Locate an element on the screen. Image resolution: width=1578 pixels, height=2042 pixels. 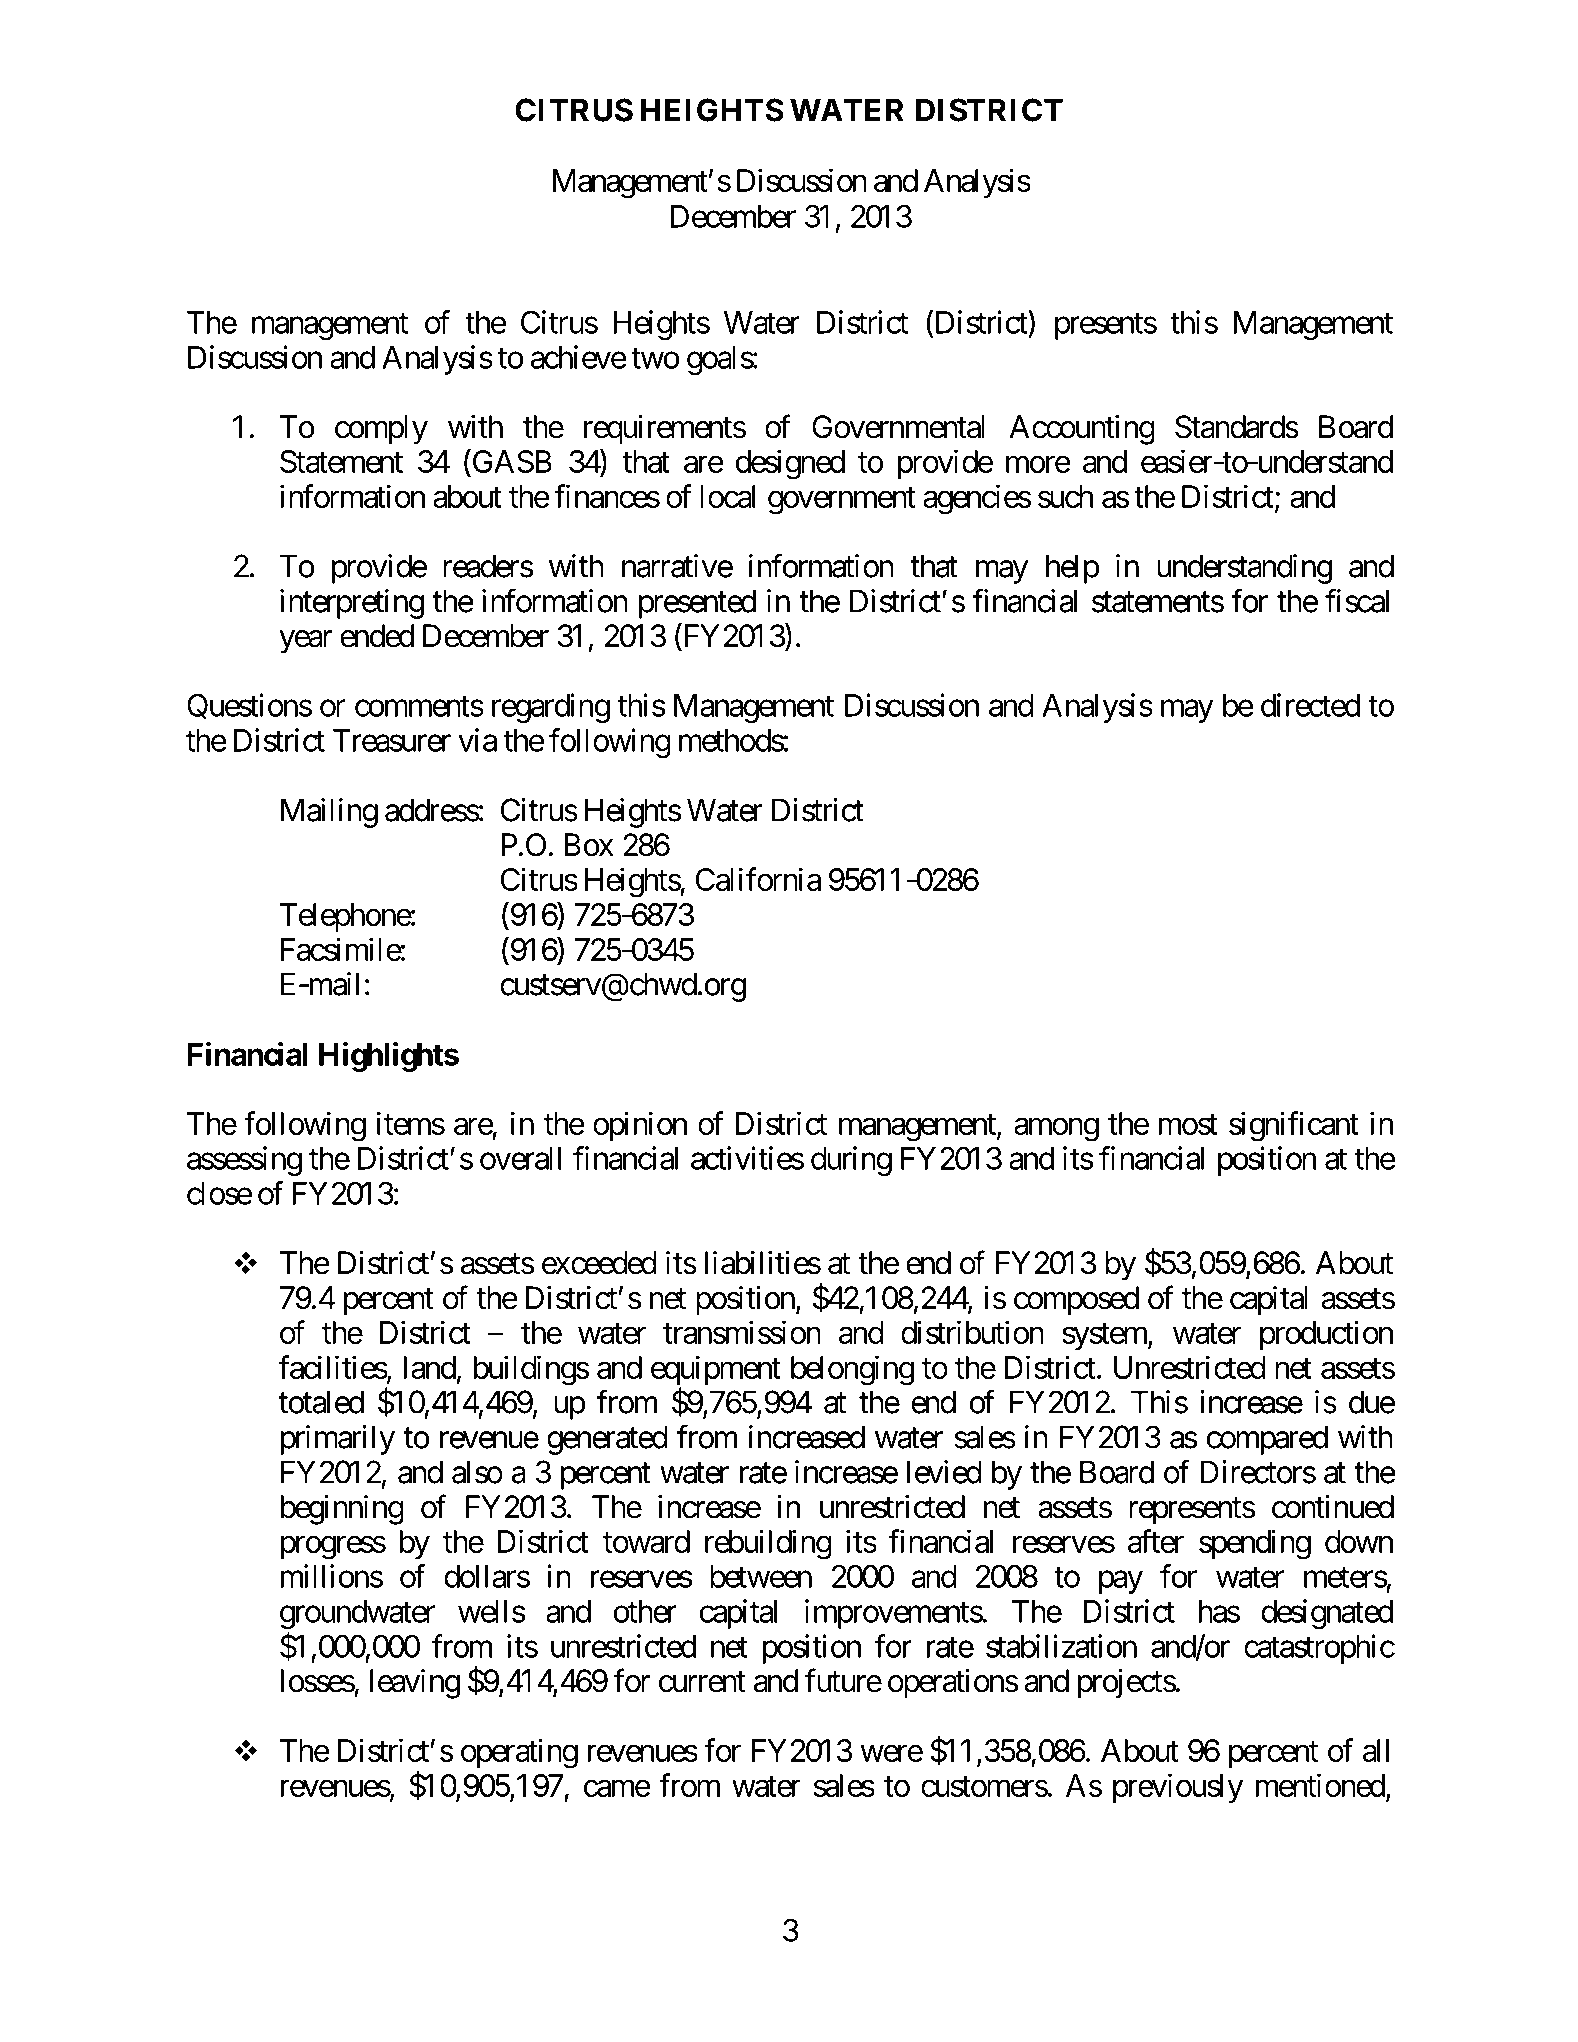
directed is located at coordinates (1310, 705).
